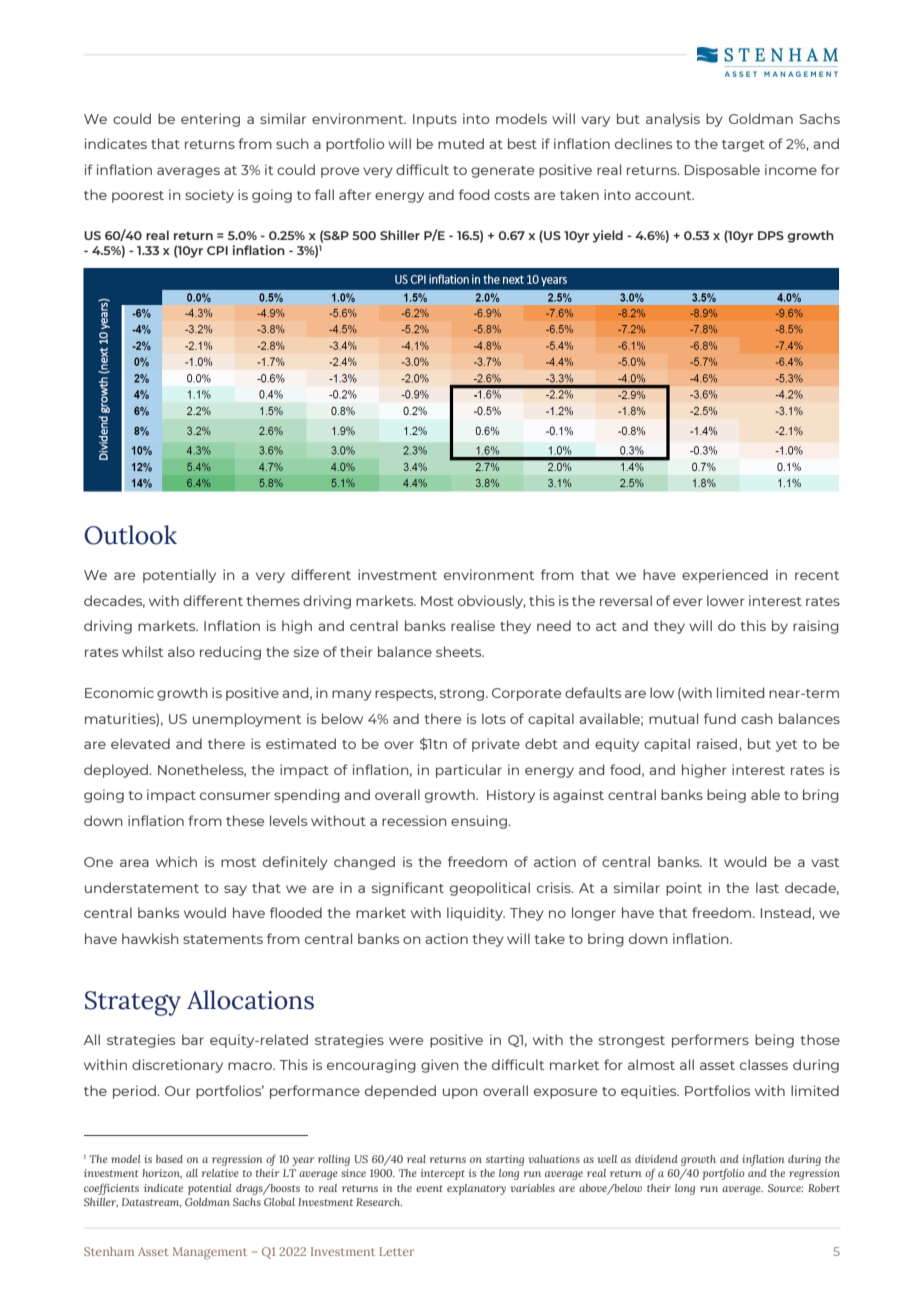  What do you see at coordinates (210, 1253) in the document?
I see `Management` at bounding box center [210, 1253].
